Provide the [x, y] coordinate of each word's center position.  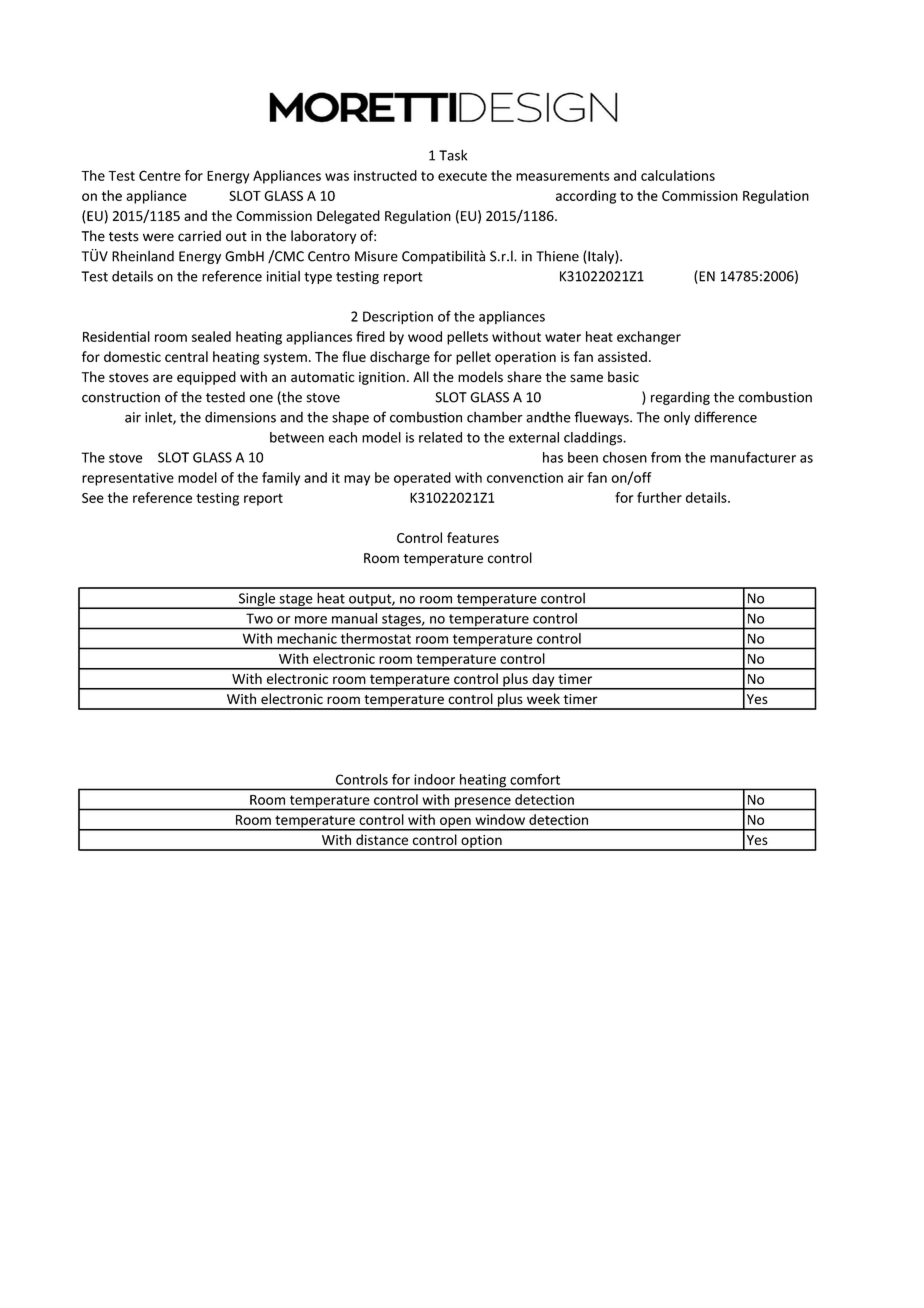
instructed [385, 175]
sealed [211, 336]
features [473, 537]
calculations [678, 175]
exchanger [649, 338]
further [659, 497]
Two [259, 618]
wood [425, 336]
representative [128, 479]
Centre [160, 175]
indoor [434, 779]
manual [354, 618]
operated [422, 479]
